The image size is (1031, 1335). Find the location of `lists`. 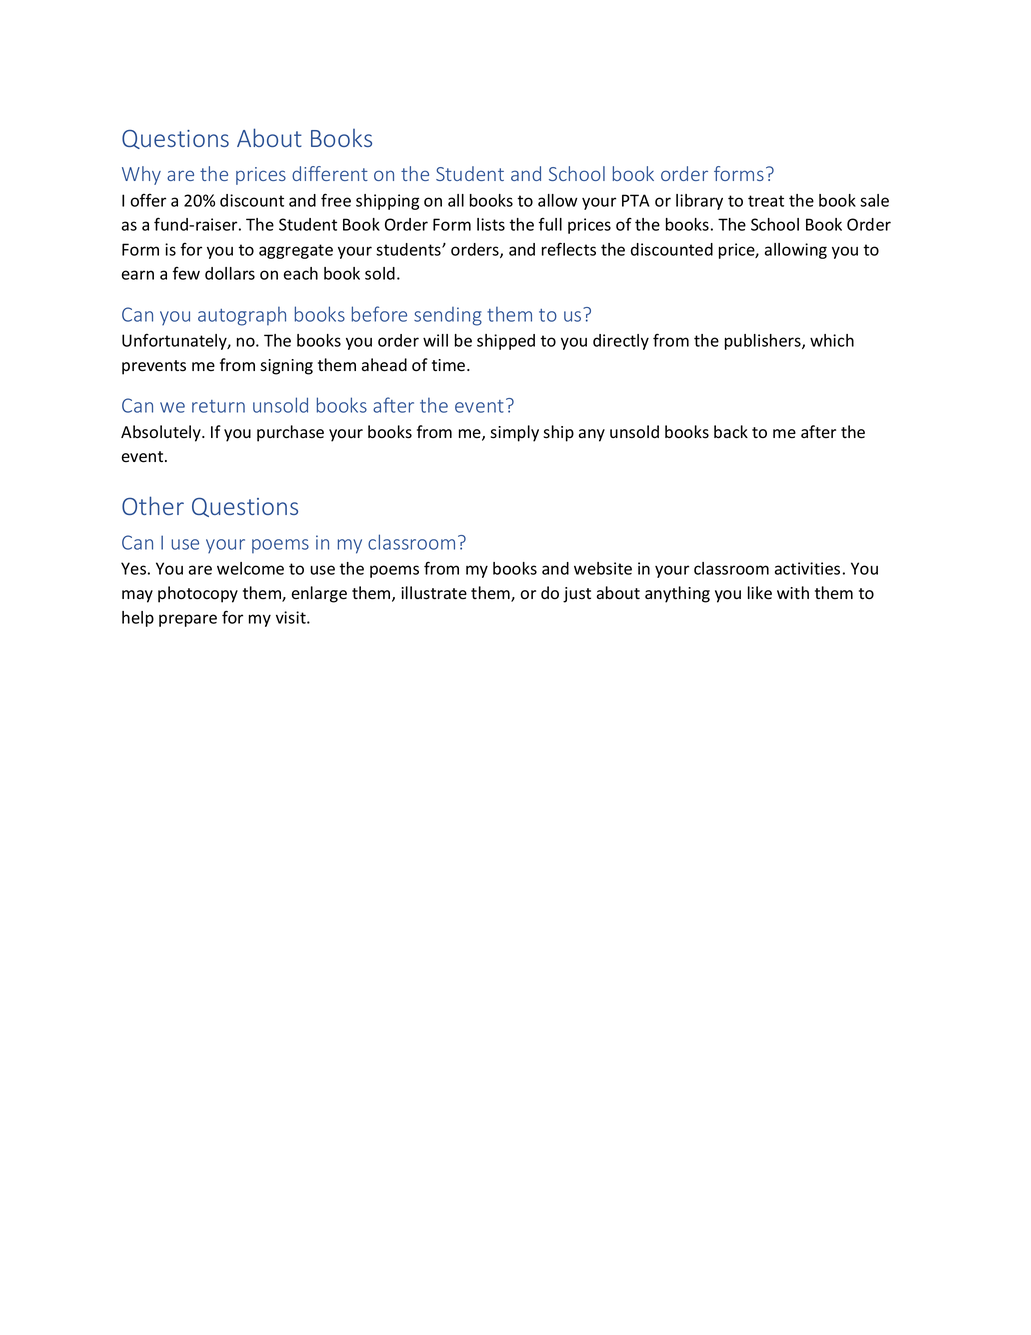

lists is located at coordinates (491, 224).
